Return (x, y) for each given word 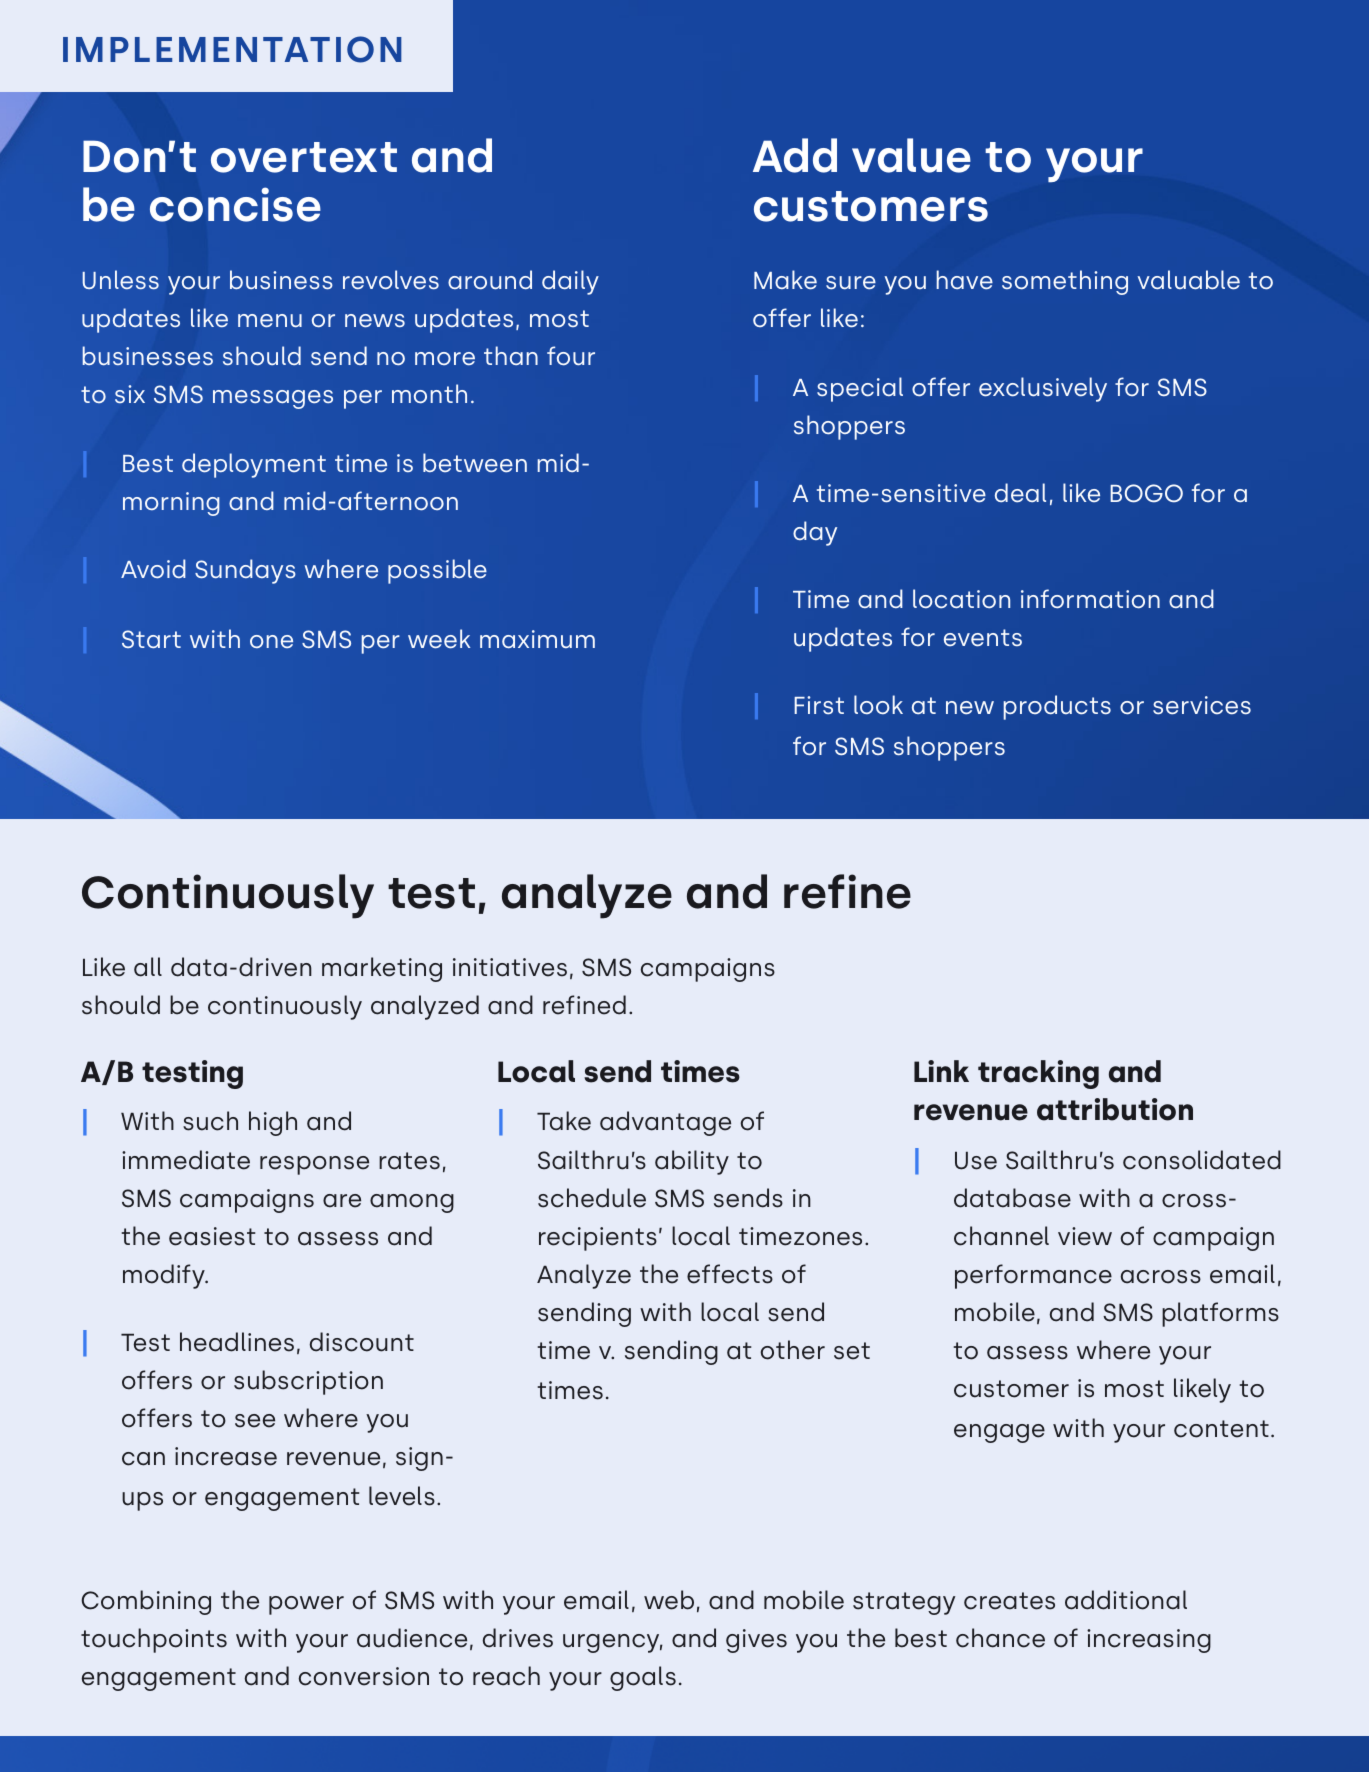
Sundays (245, 571)
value (911, 155)
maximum (537, 639)
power (306, 1605)
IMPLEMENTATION (232, 49)
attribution (1115, 1109)
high (273, 1123)
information (1090, 599)
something (1065, 282)
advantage (665, 1123)
